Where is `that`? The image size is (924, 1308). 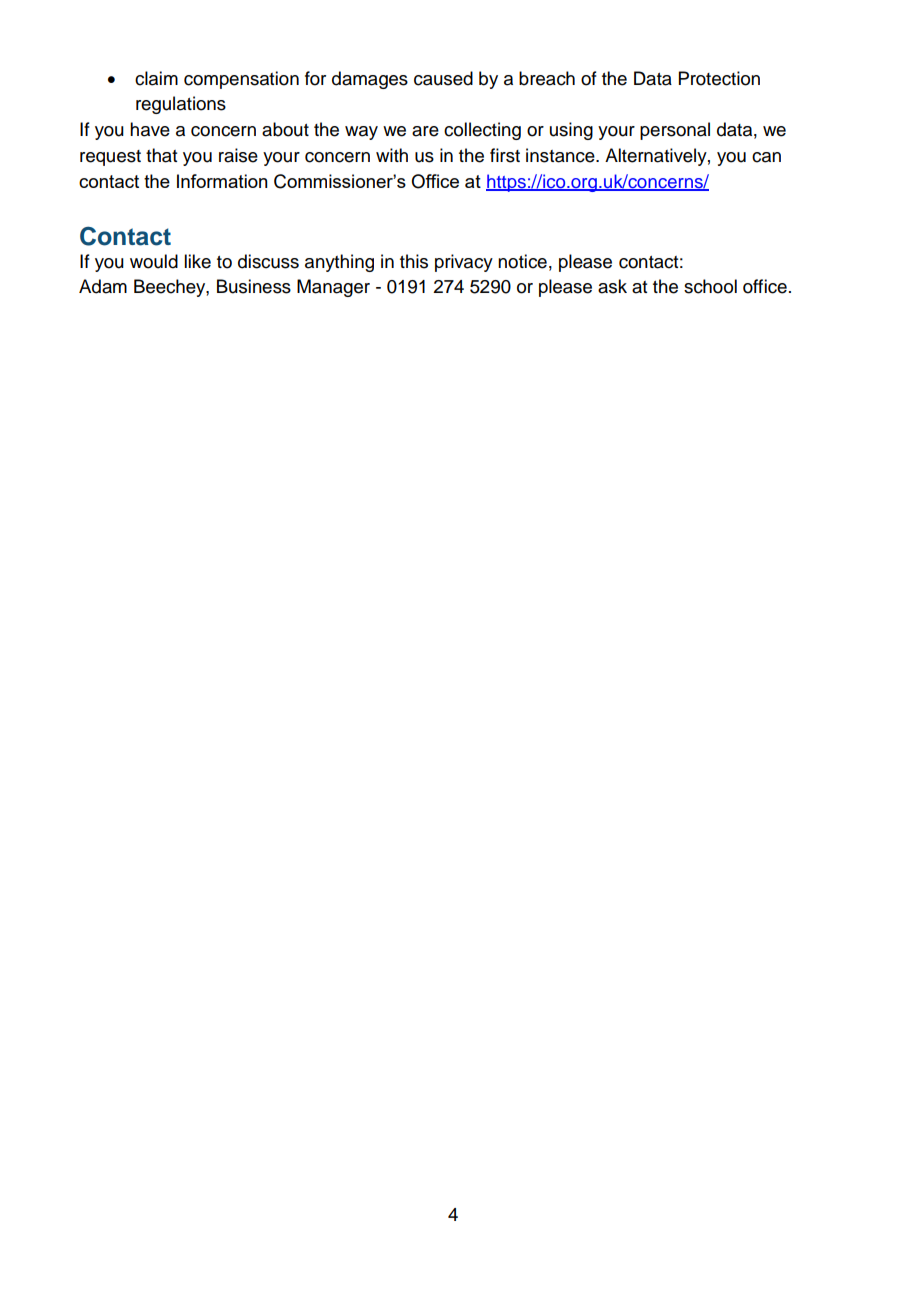 that is located at coordinates (161, 155).
